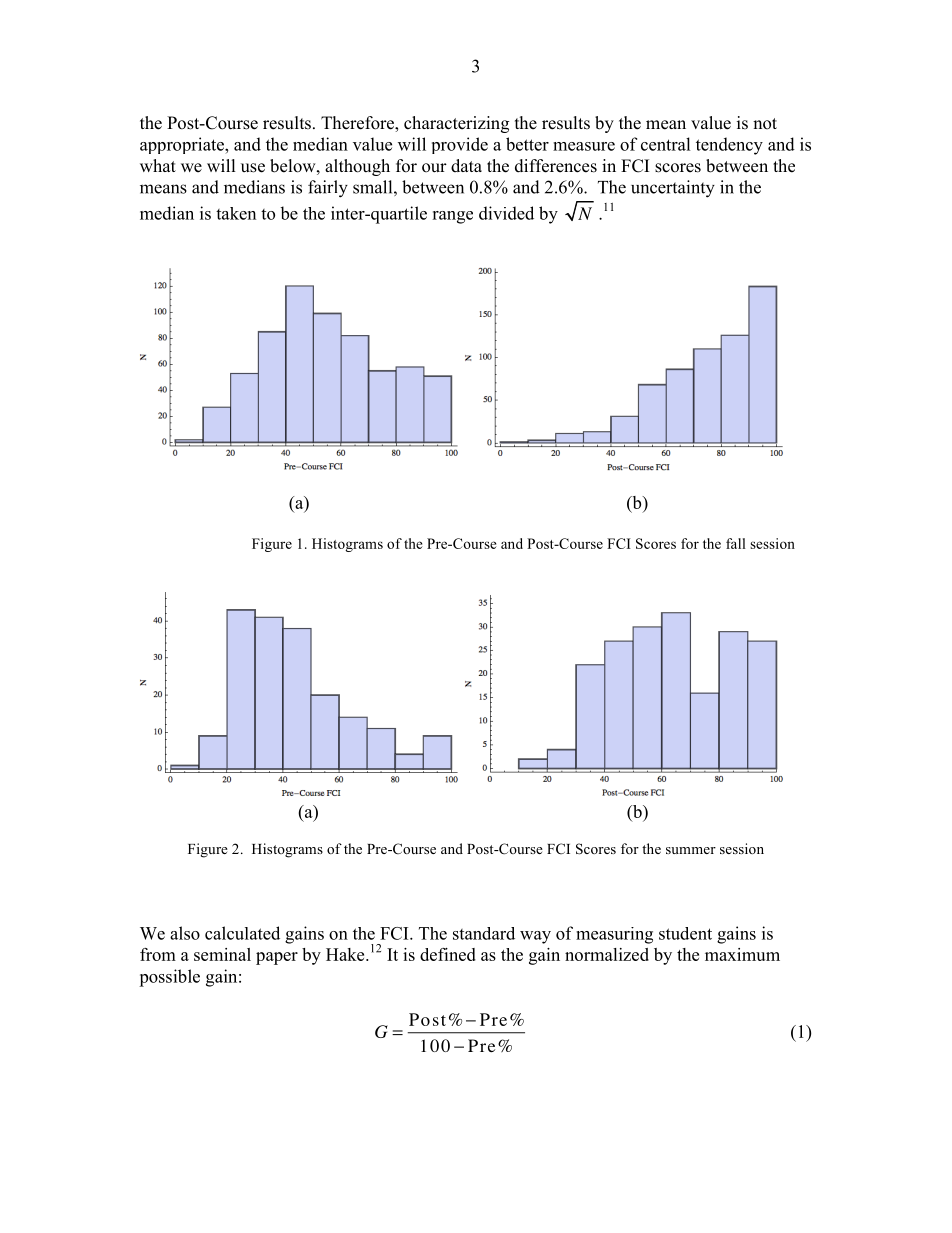 The height and width of the document is (1233, 952). What do you see at coordinates (448, 954) in the document?
I see `defined` at bounding box center [448, 954].
